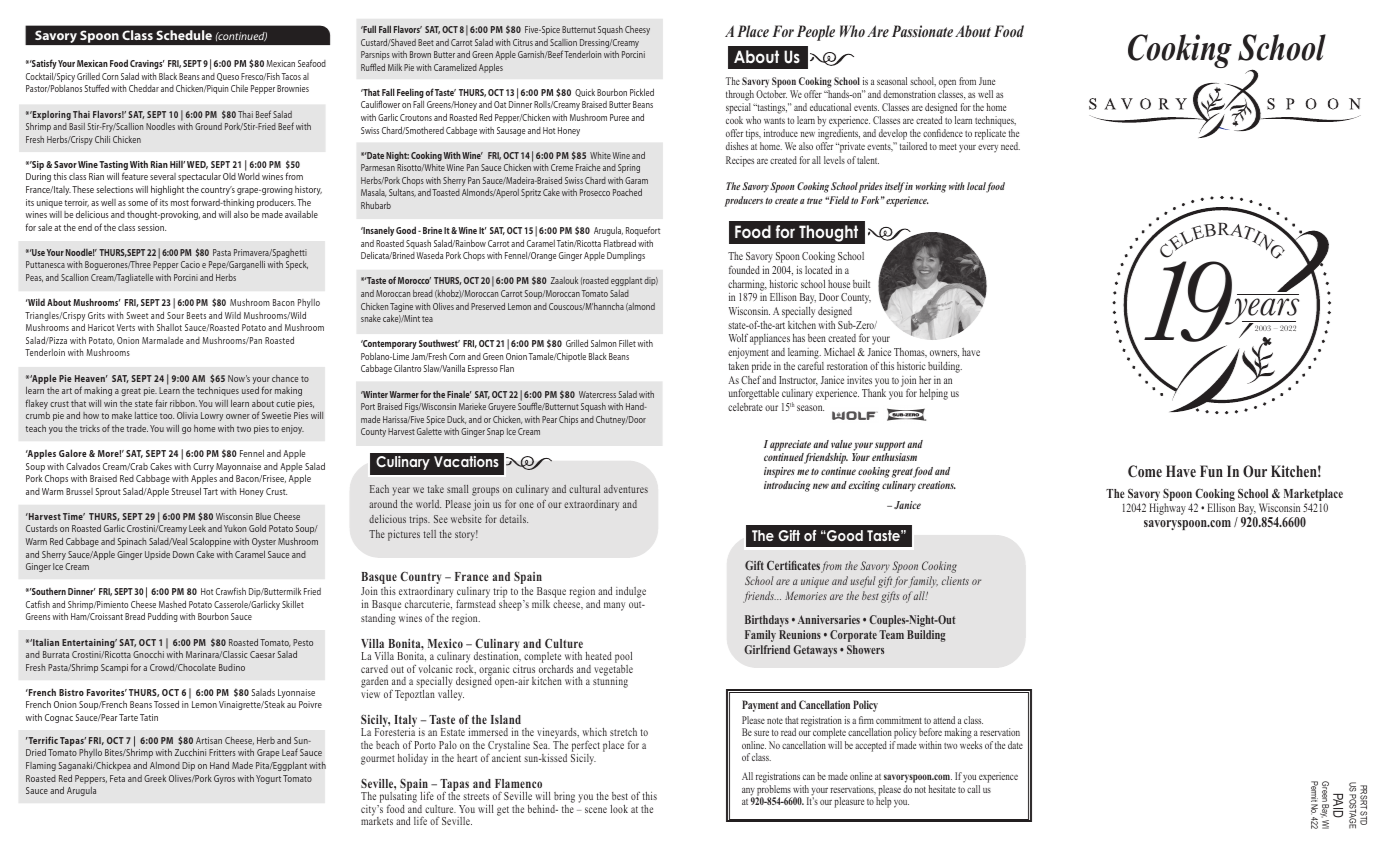 Image resolution: width=1400 pixels, height=864 pixels. Describe the element at coordinates (514, 519) in the screenshot. I see `details` at that location.
